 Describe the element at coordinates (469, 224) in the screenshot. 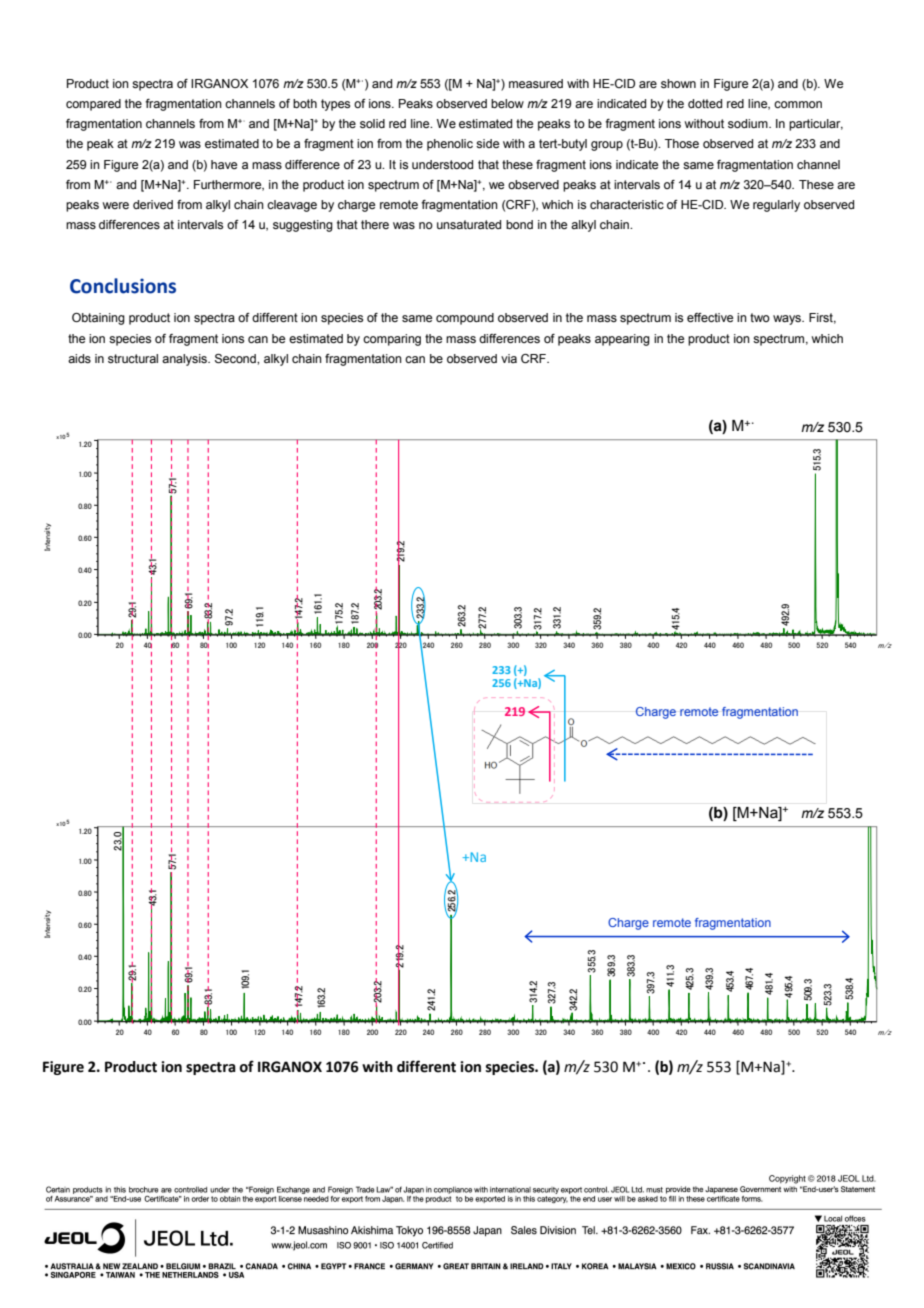

I see `unsaturated` at that location.
